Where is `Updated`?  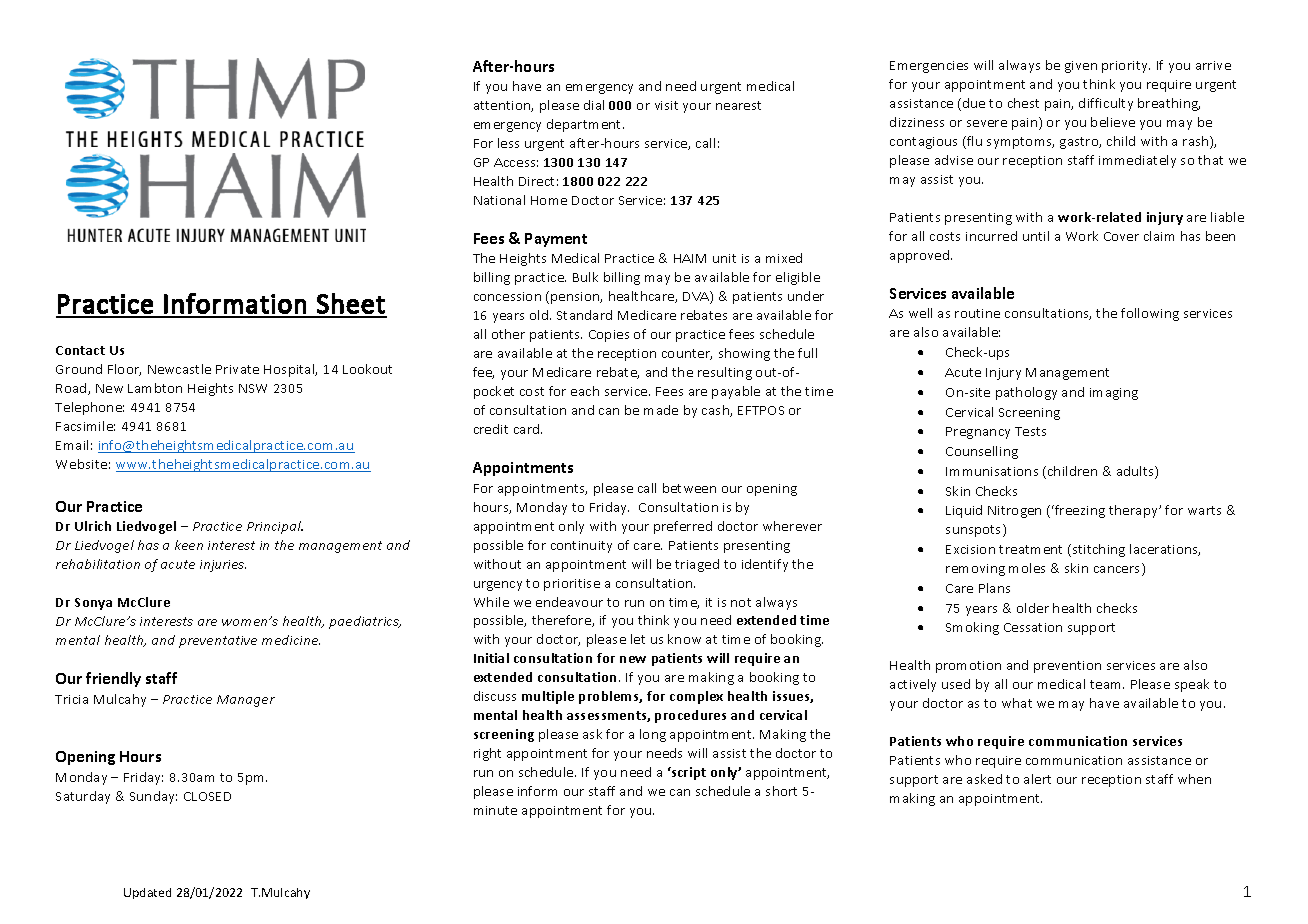
Updated is located at coordinates (147, 893).
